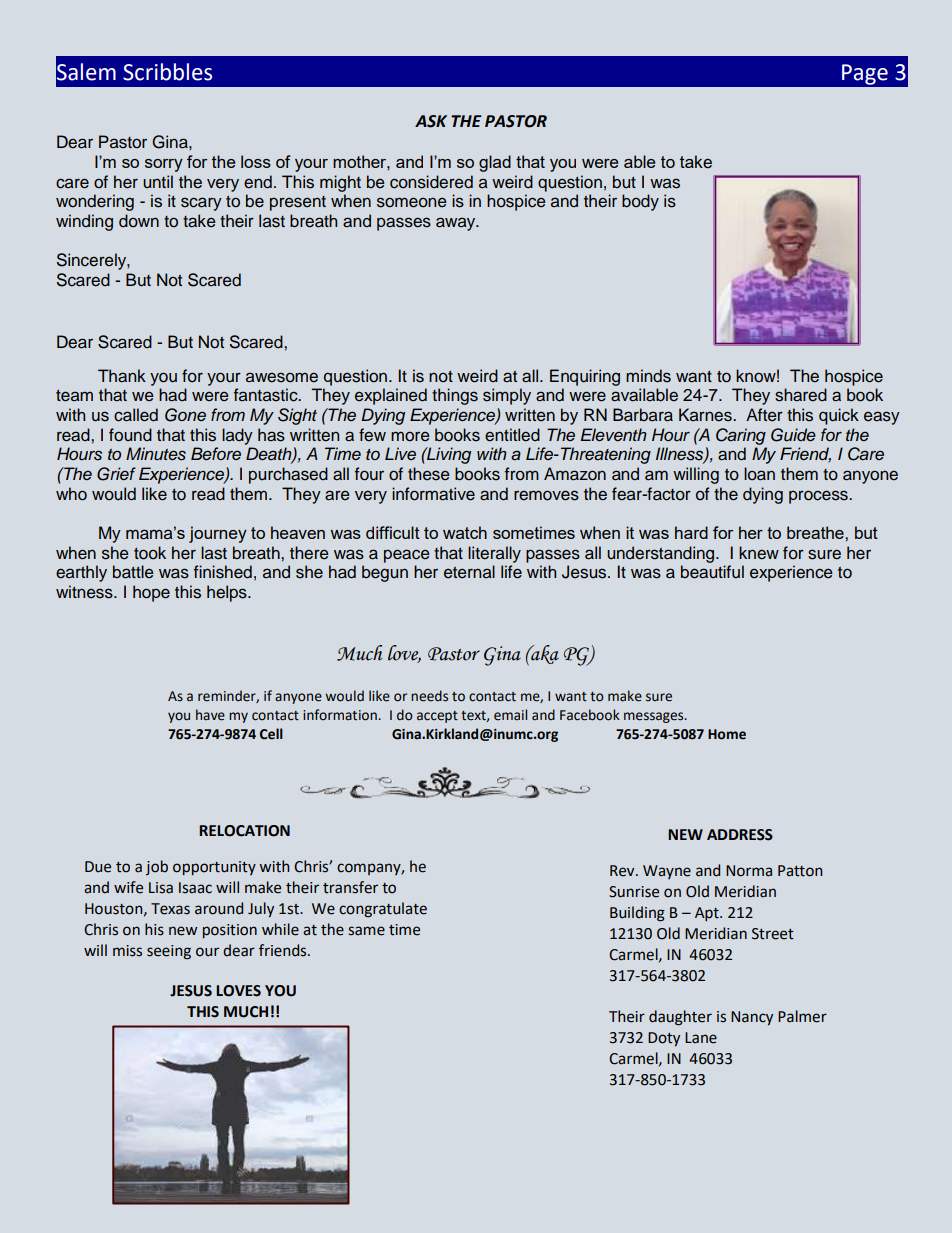 The height and width of the screenshot is (1233, 952). Describe the element at coordinates (727, 734) in the screenshot. I see `Home` at that location.
